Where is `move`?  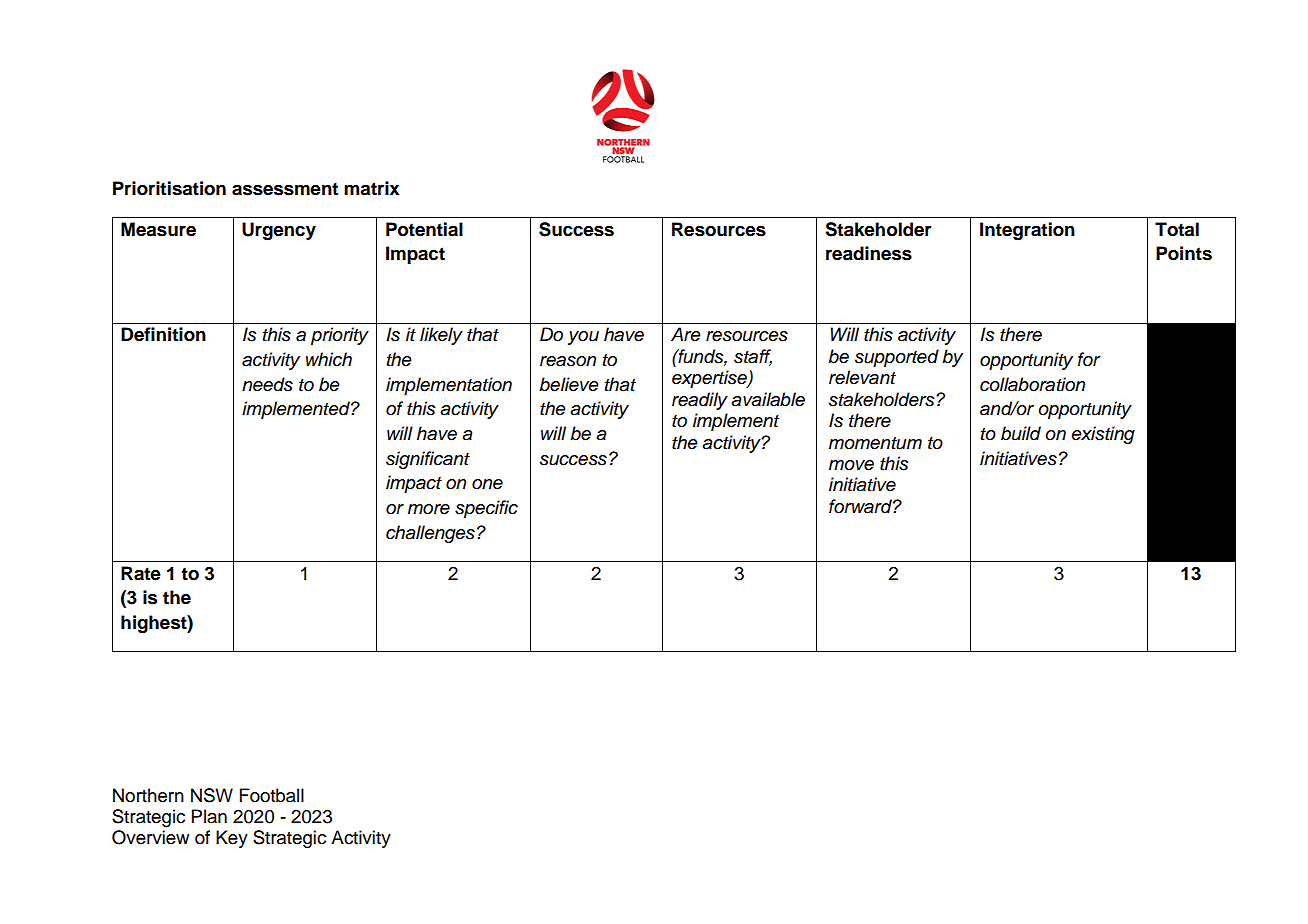 move is located at coordinates (851, 465).
